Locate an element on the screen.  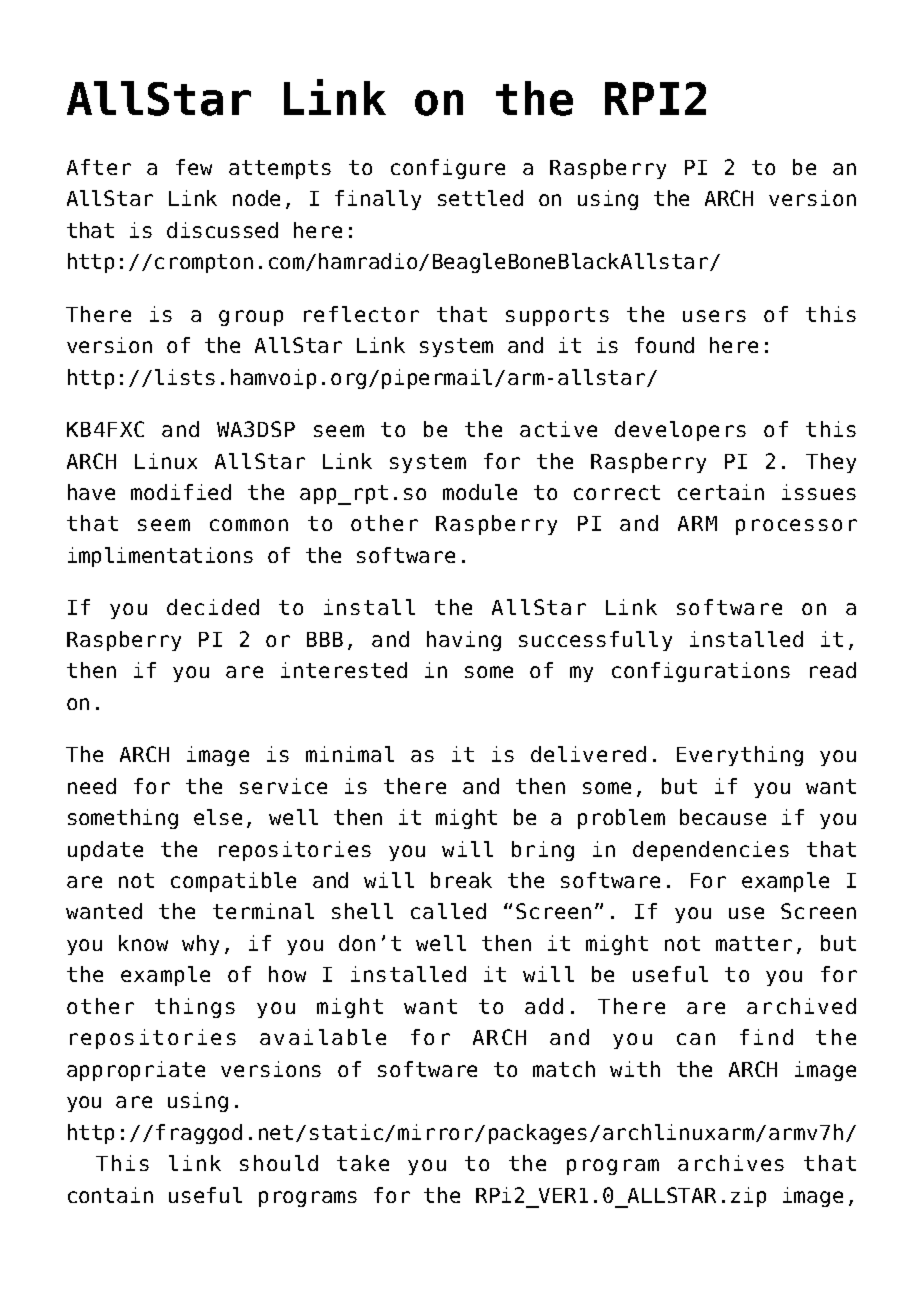
having is located at coordinates (464, 641).
